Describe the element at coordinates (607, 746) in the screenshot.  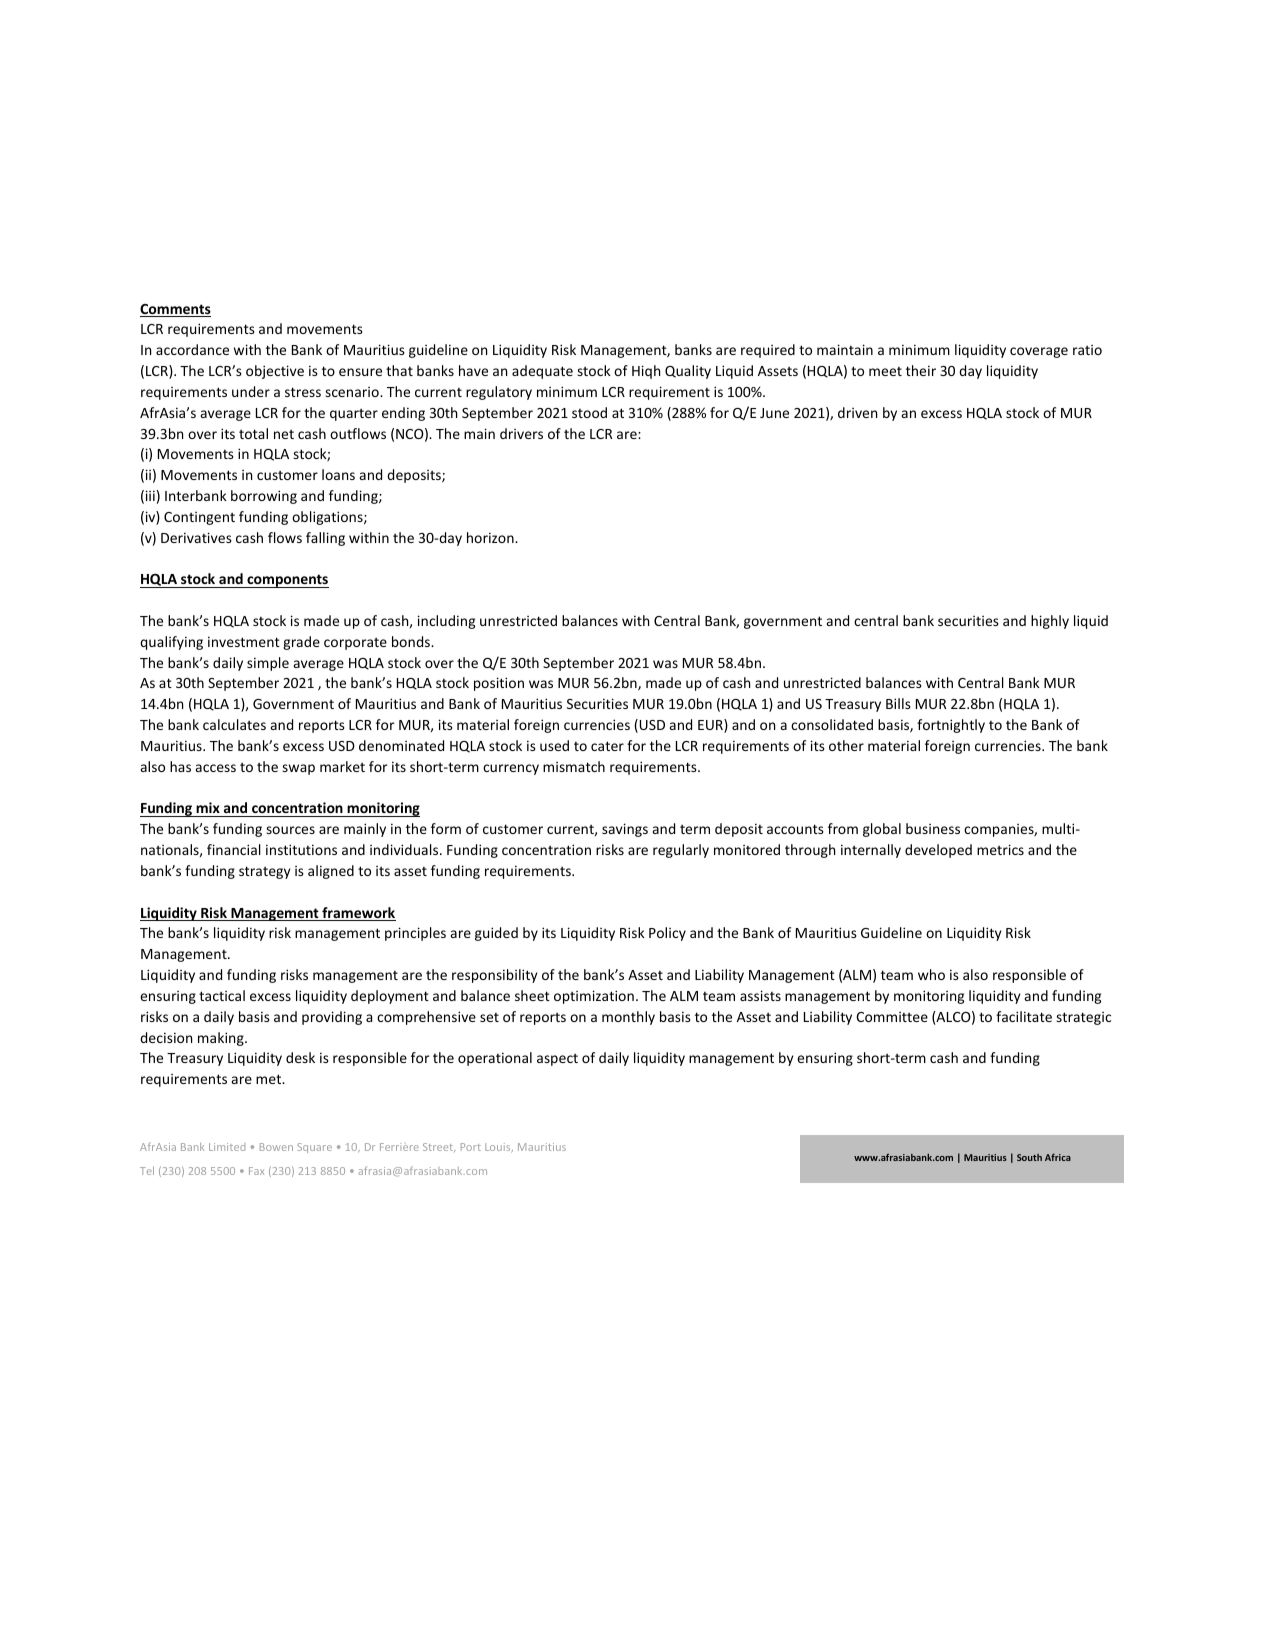
I see `cater` at that location.
